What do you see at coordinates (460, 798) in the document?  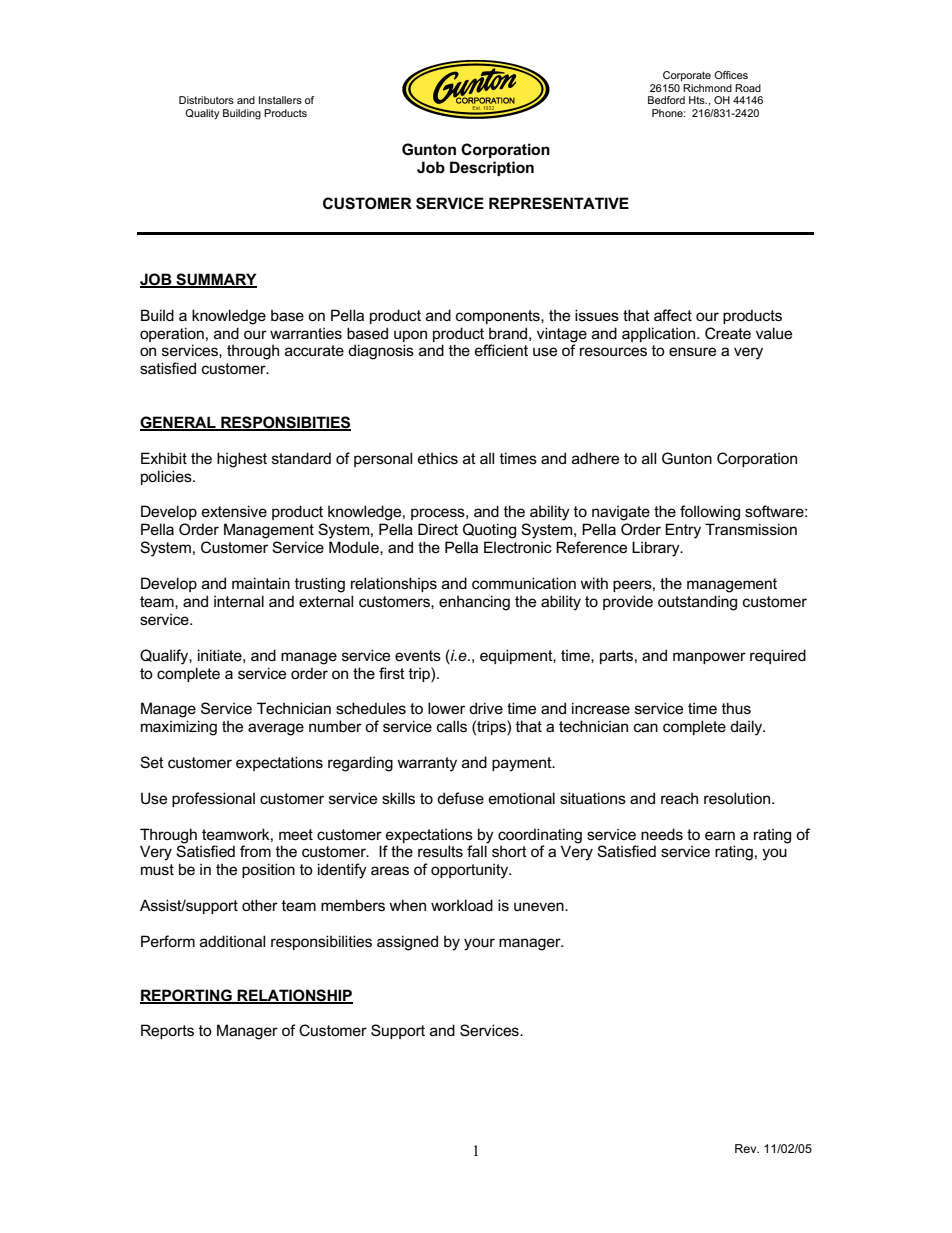 I see `defuse` at bounding box center [460, 798].
